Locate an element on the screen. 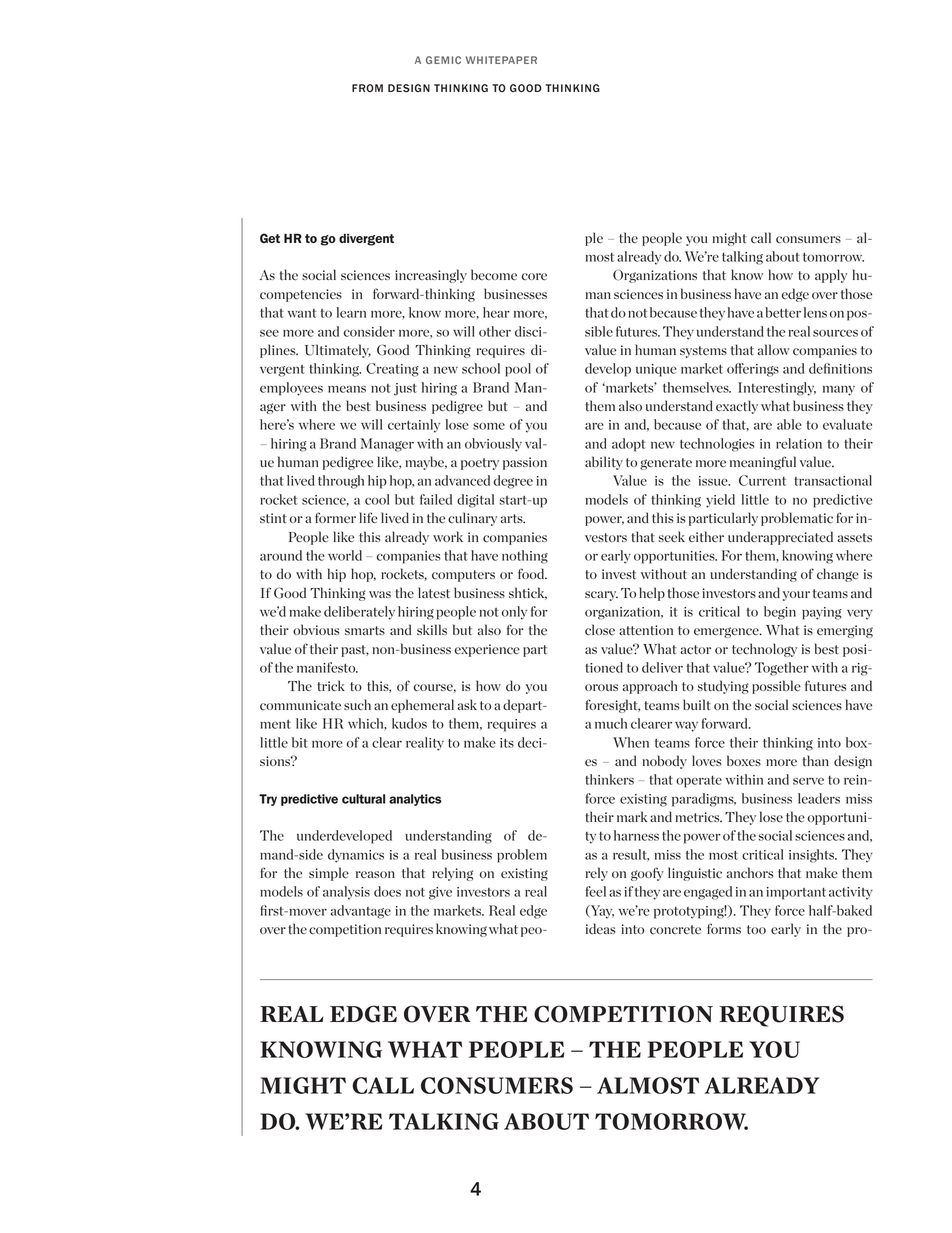 The image size is (952, 1233). core is located at coordinates (534, 277).
